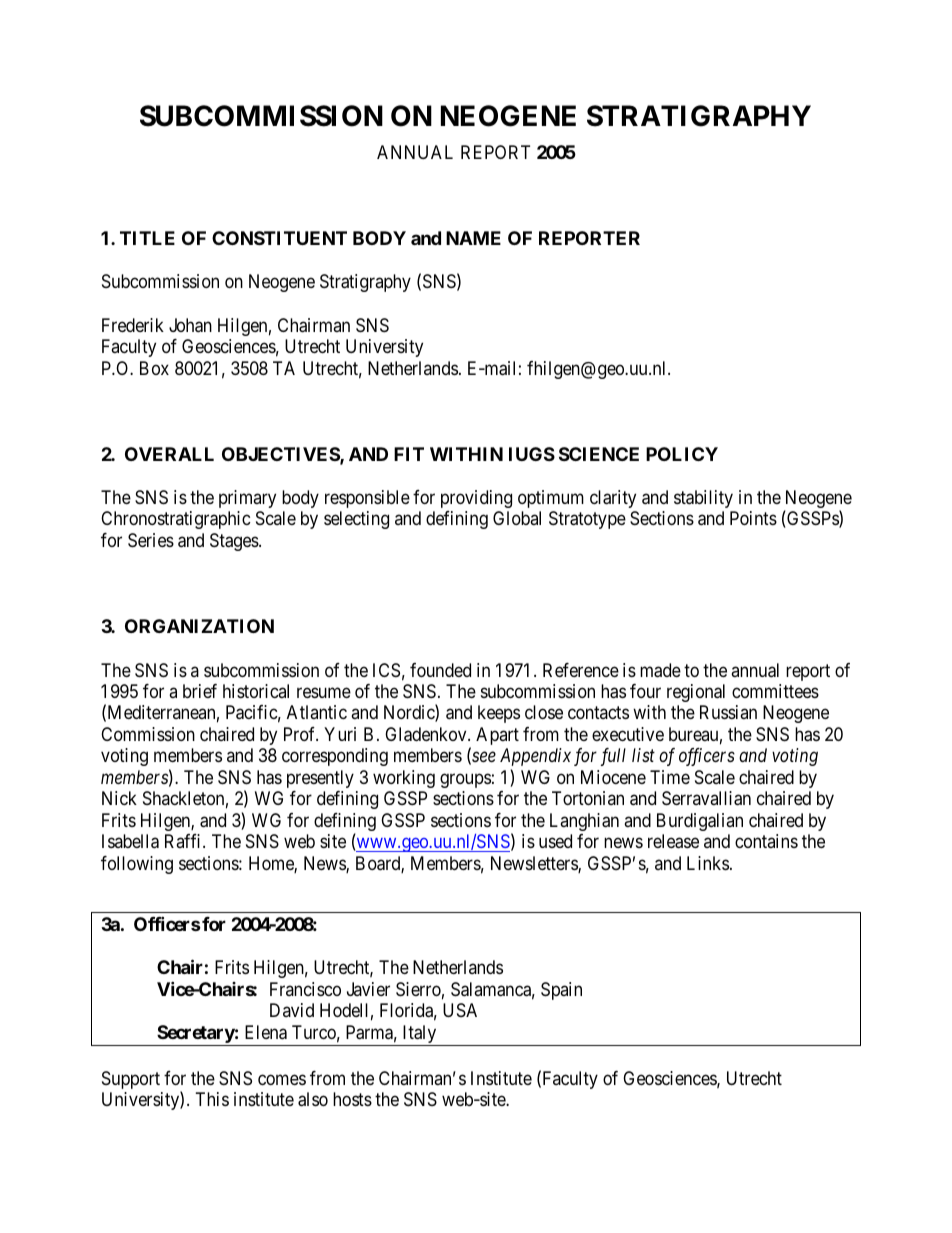  Describe the element at coordinates (440, 670) in the screenshot. I see `founded` at that location.
